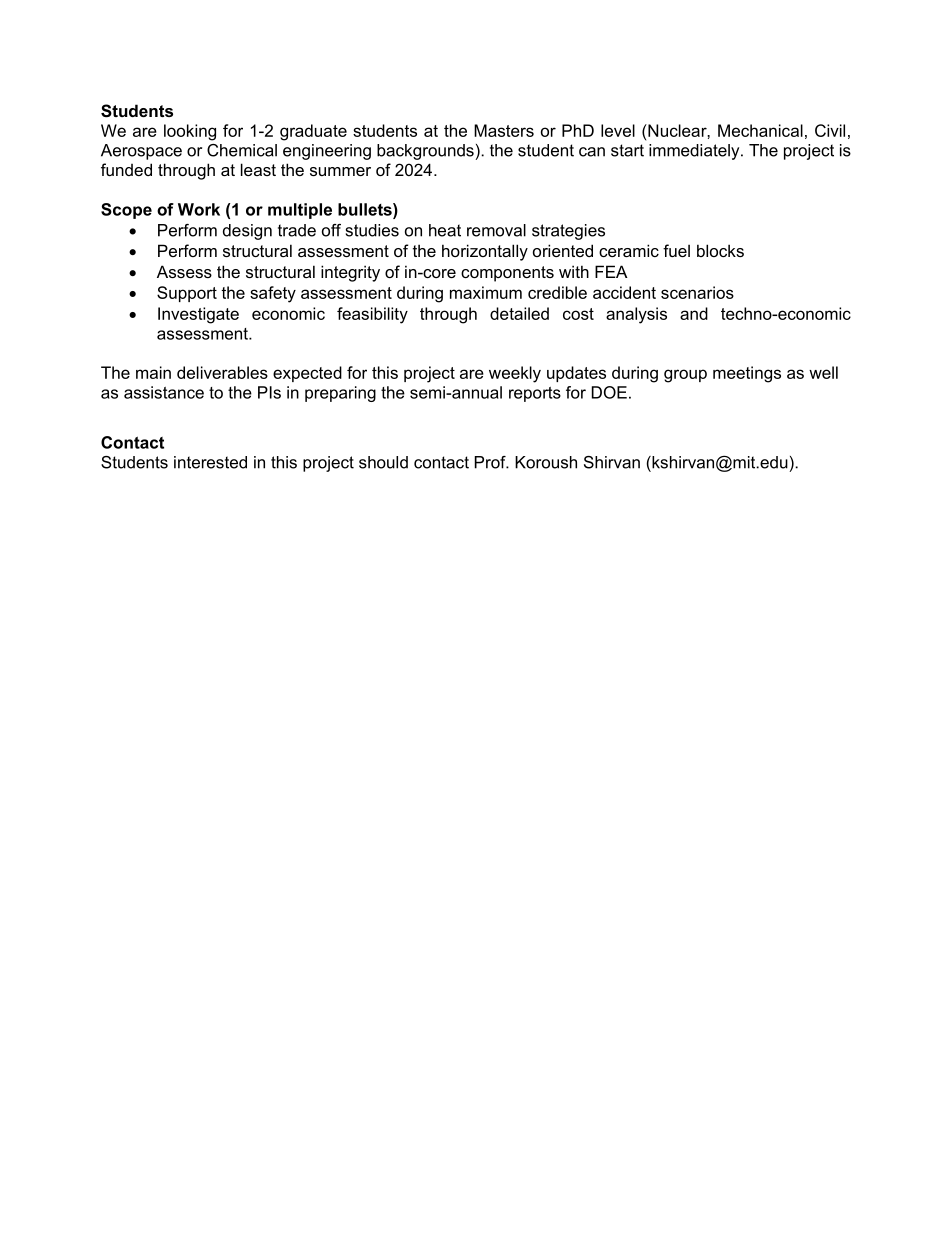 The height and width of the screenshot is (1233, 952). Describe the element at coordinates (247, 232) in the screenshot. I see `design` at that location.
